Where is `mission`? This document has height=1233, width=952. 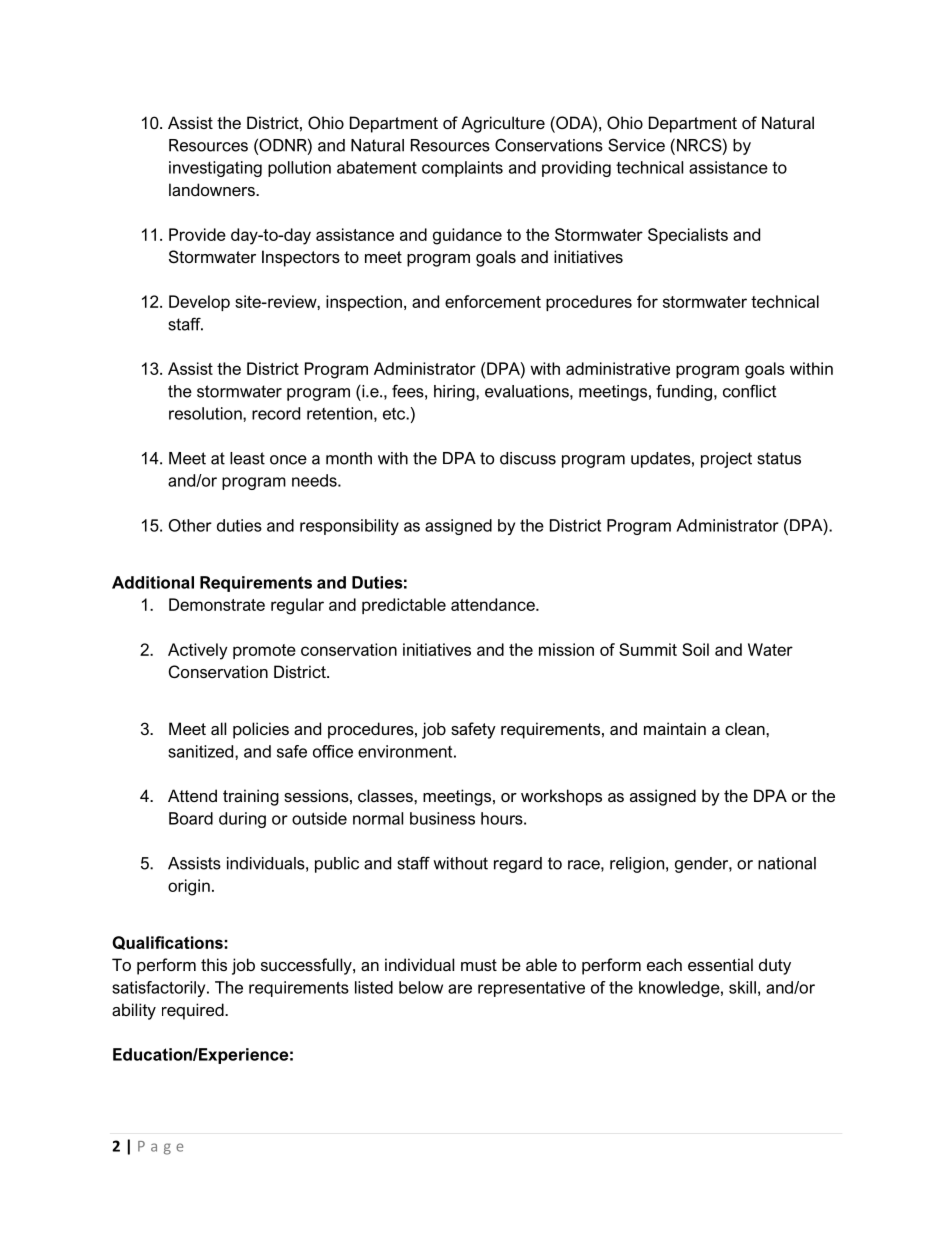 mission is located at coordinates (566, 649).
